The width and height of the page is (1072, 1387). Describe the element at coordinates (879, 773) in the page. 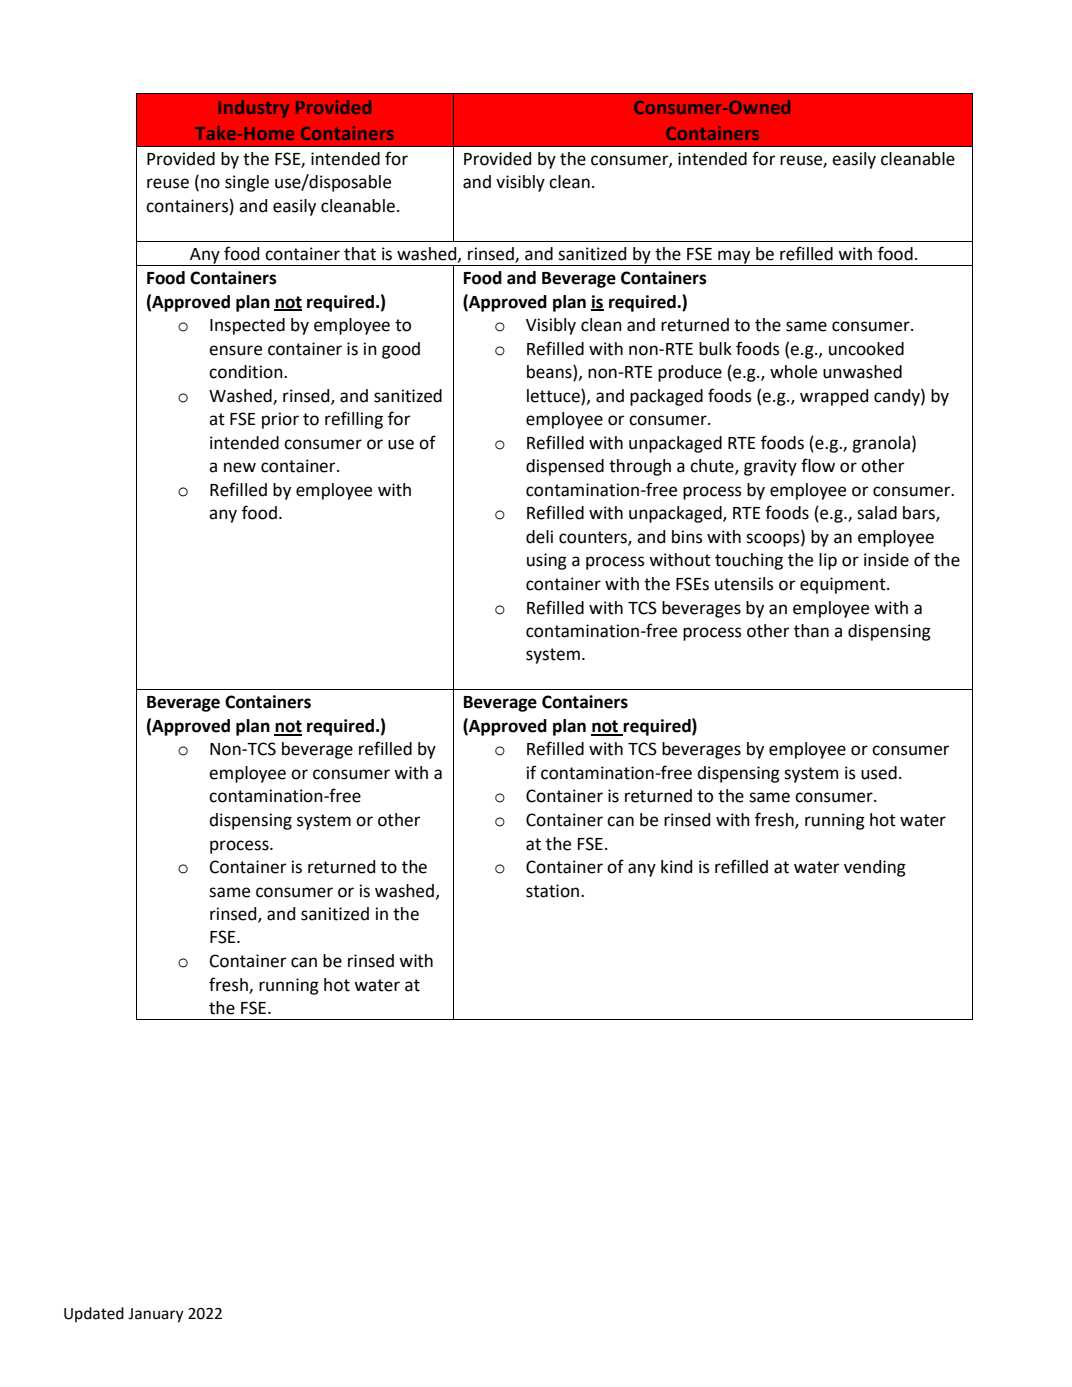

I see `used` at that location.
